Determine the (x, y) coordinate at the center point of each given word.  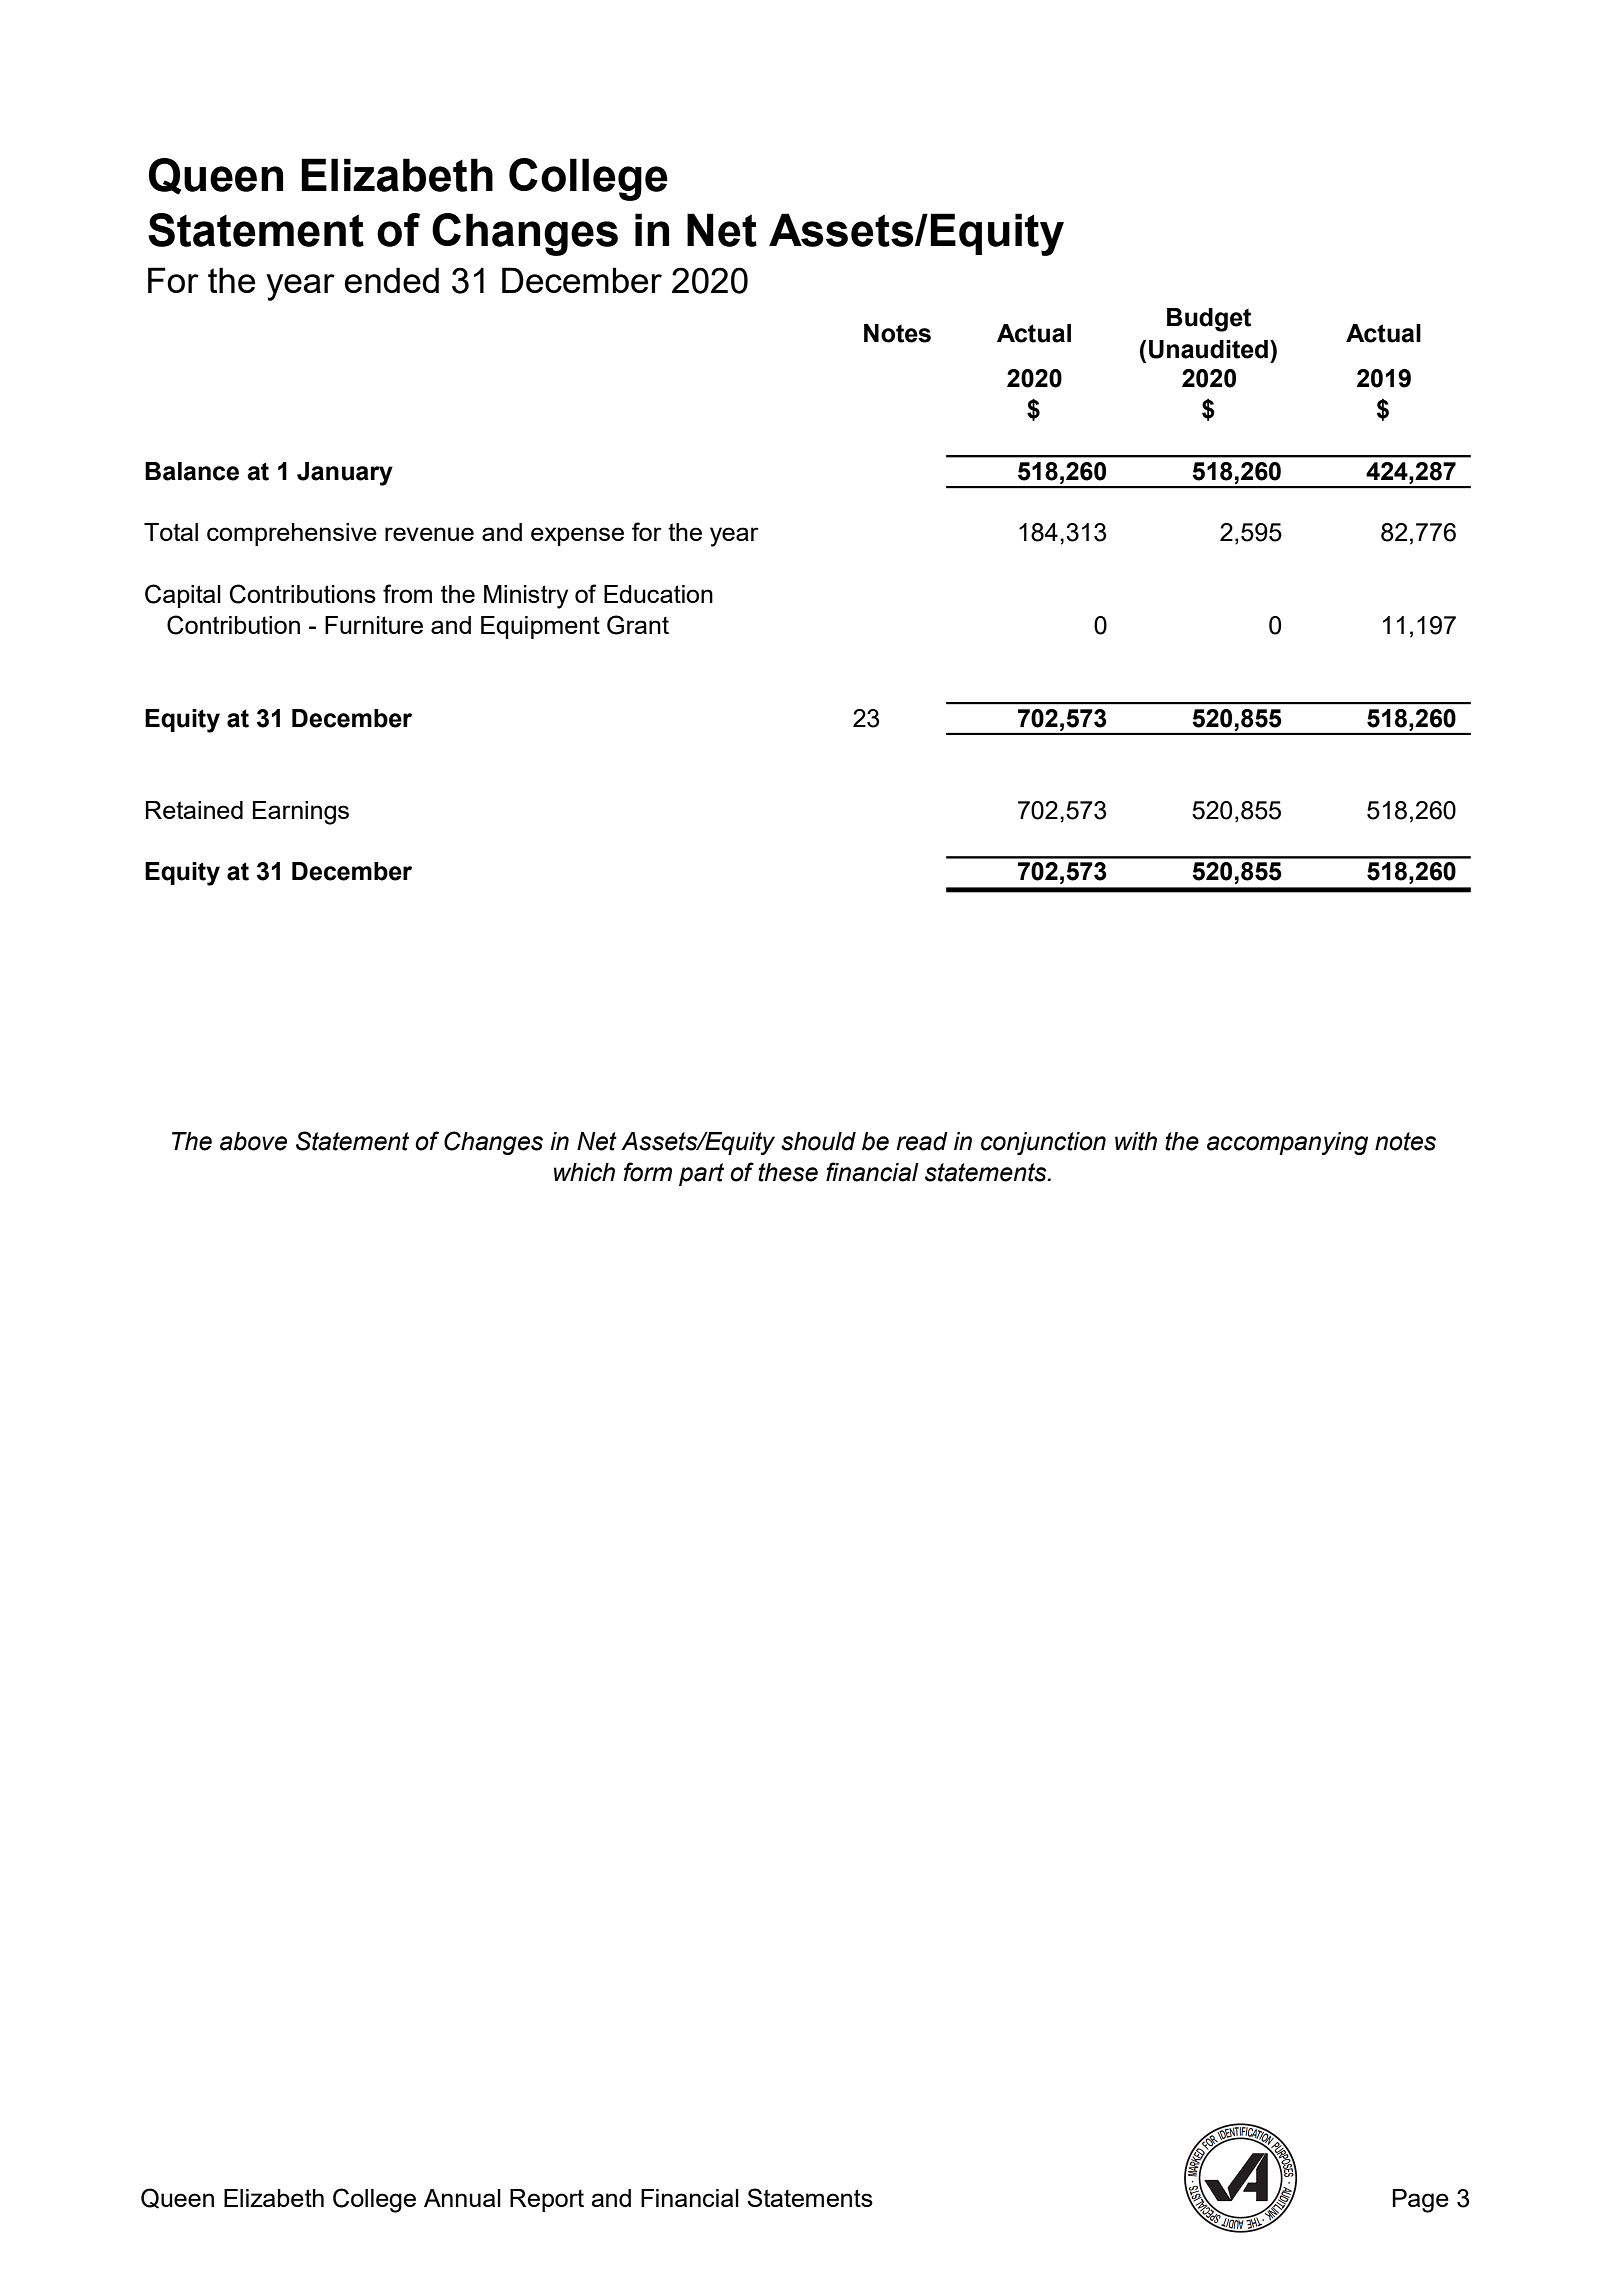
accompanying (1287, 1143)
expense (577, 536)
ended (392, 280)
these (788, 1172)
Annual (462, 2198)
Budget (1209, 320)
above (253, 1141)
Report (547, 2200)
